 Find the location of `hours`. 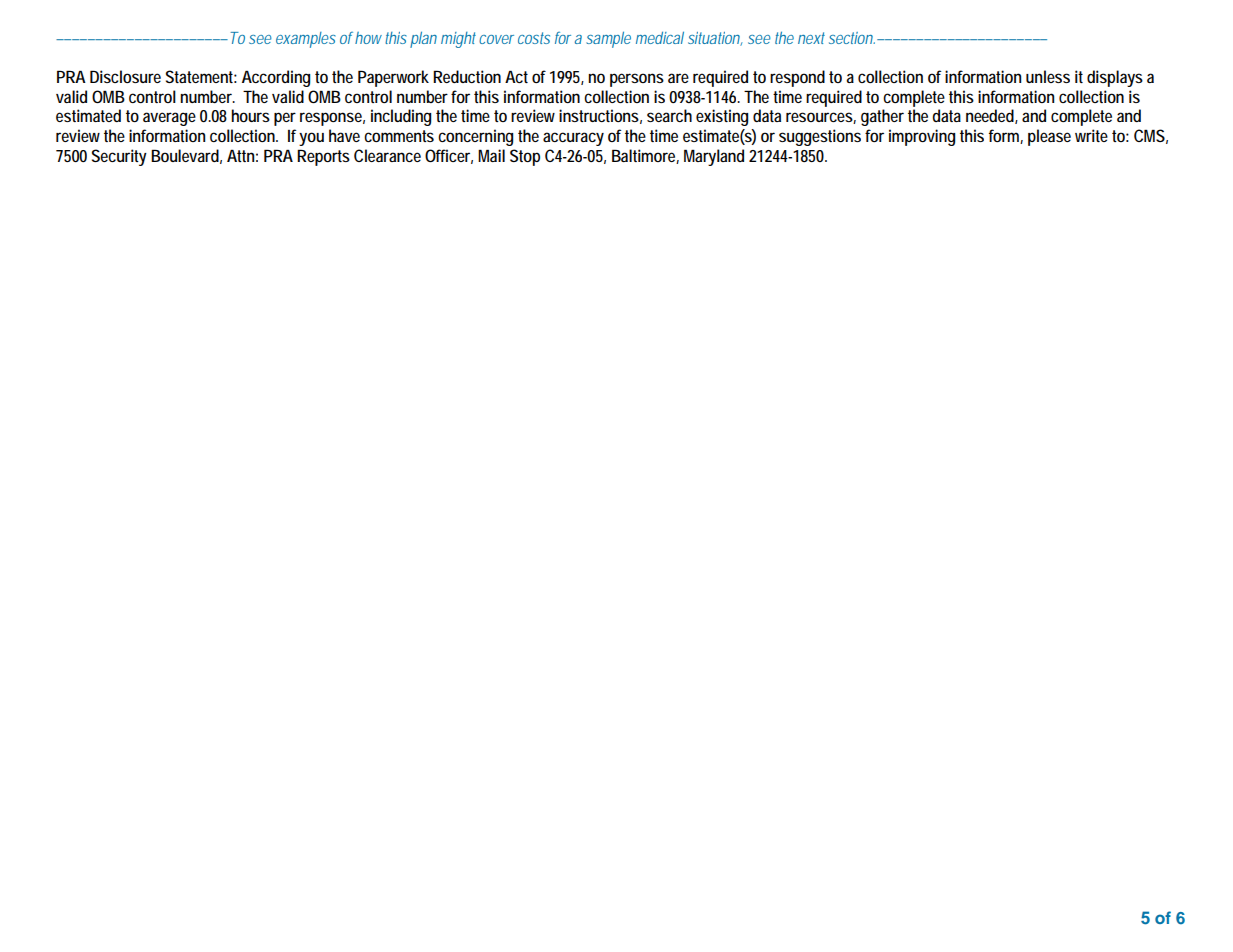

hours is located at coordinates (250, 115).
